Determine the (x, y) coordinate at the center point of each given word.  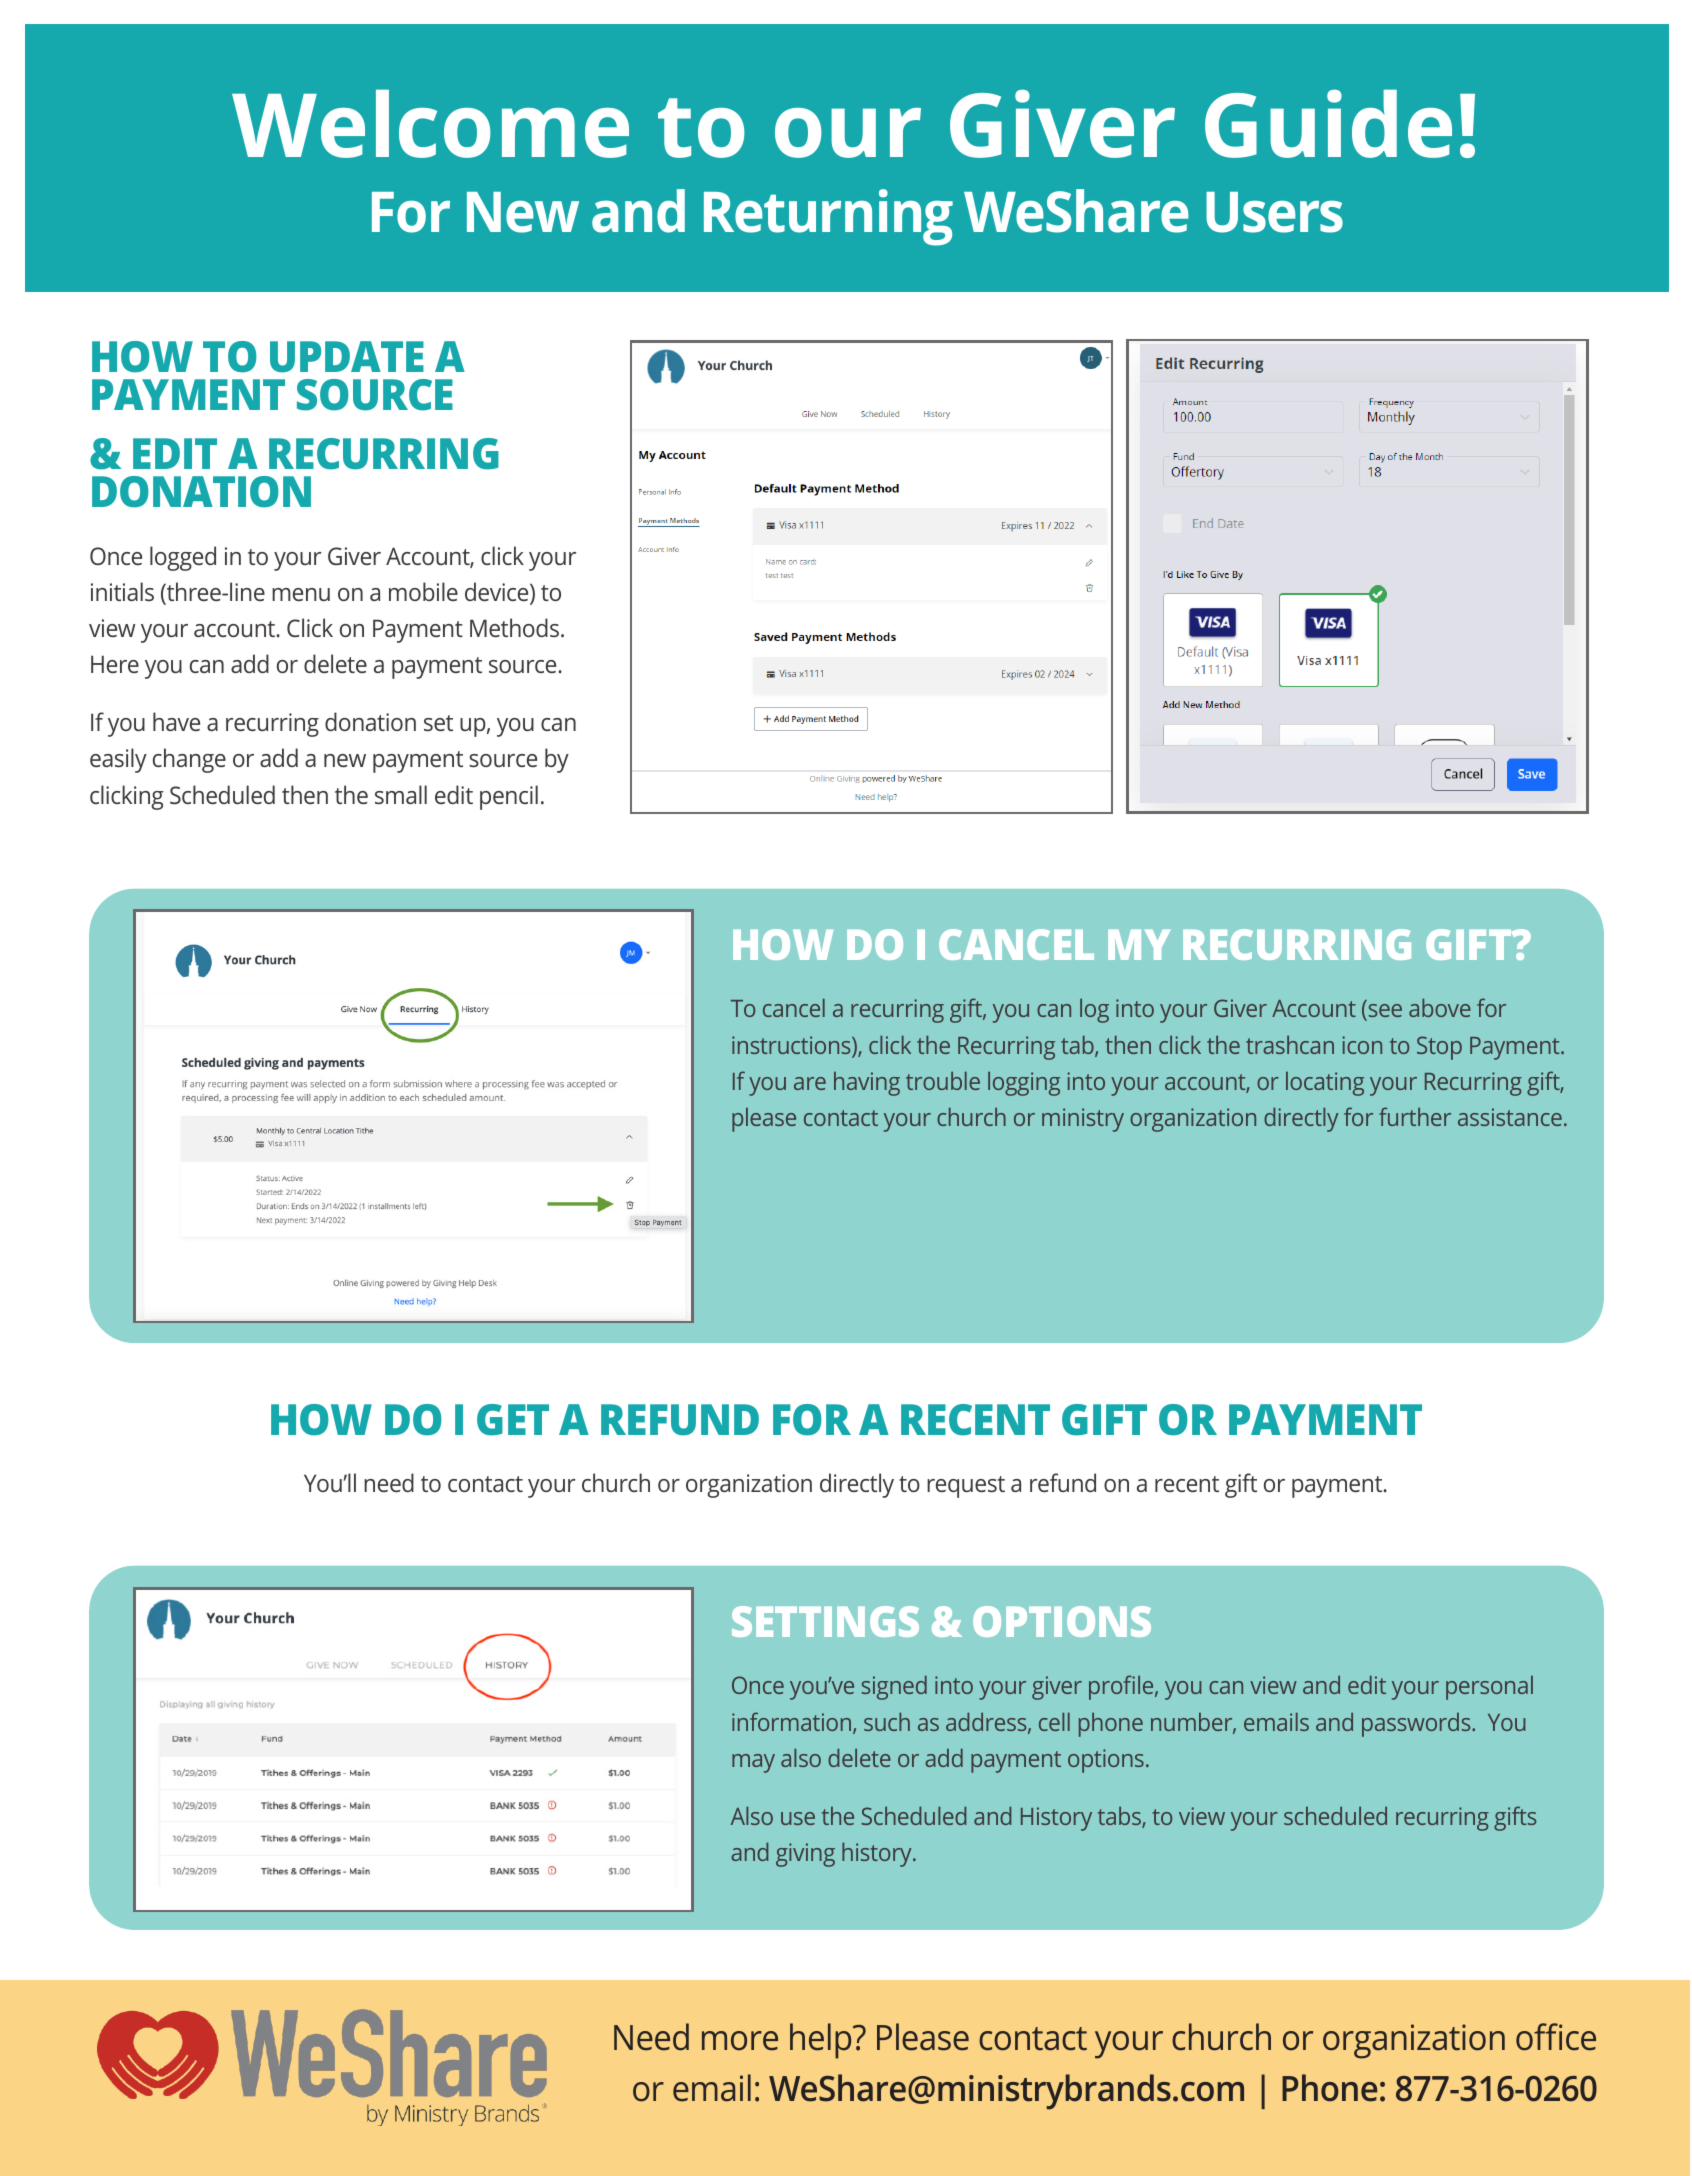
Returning (828, 217)
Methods (514, 627)
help (822, 2041)
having (867, 1083)
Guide (1328, 124)
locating (1325, 1083)
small (401, 794)
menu (301, 594)
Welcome (430, 124)
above (1440, 1007)
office (1556, 2037)
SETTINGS (825, 1621)
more (740, 2041)
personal (1489, 1687)
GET (513, 1420)
